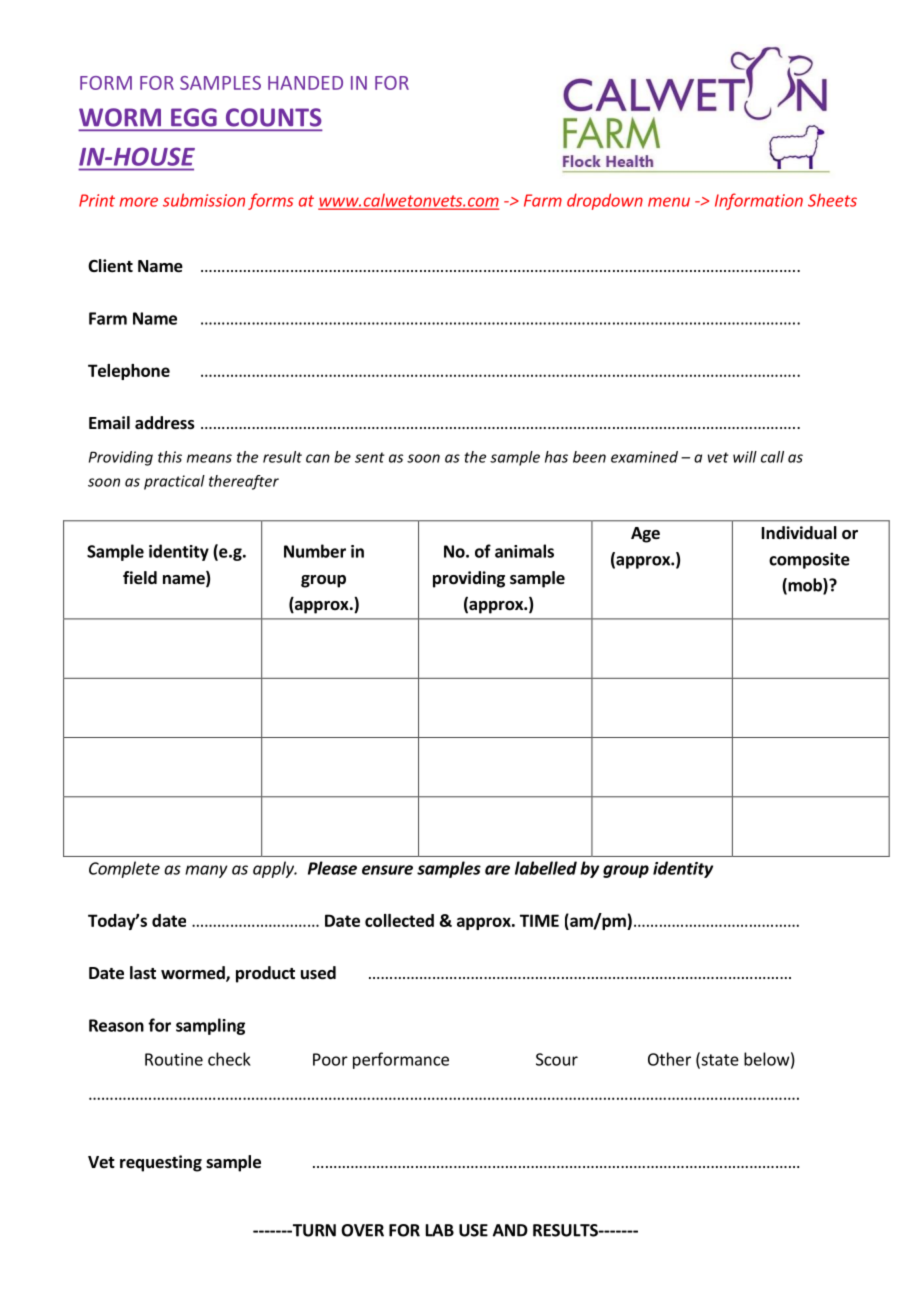  I want to click on Other, so click(669, 1059).
